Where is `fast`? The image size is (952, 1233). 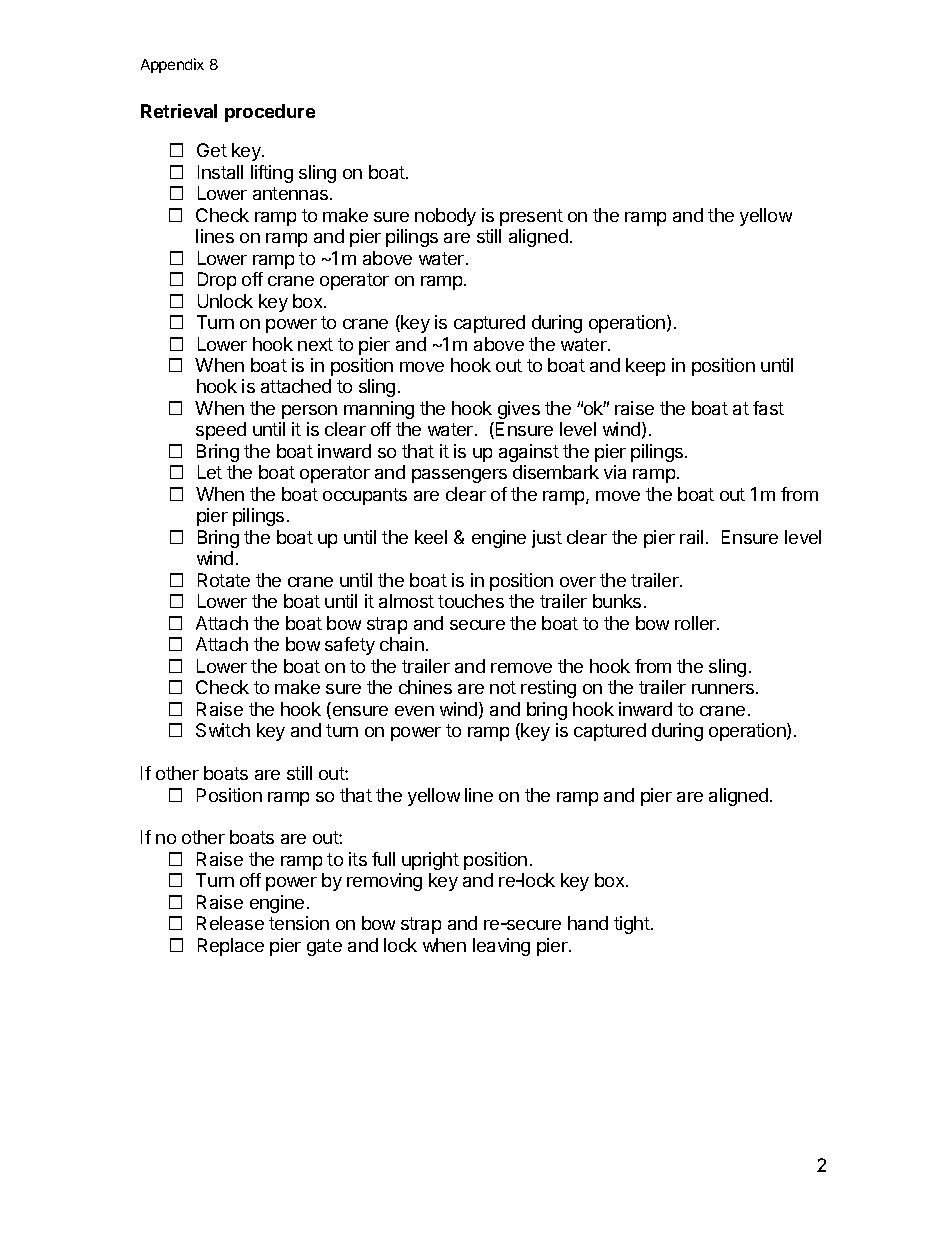 fast is located at coordinates (768, 408).
